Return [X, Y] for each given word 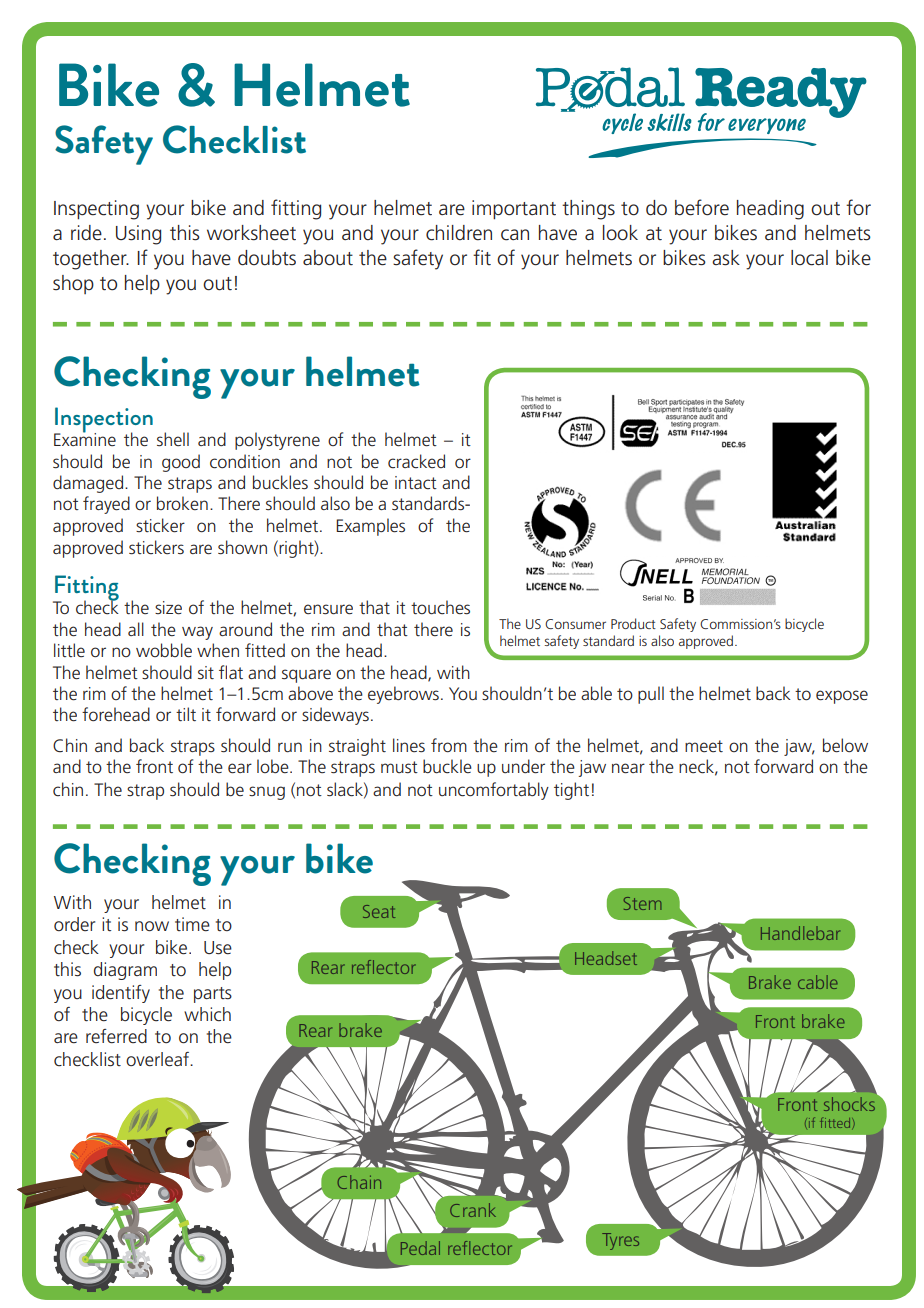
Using [138, 235]
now [152, 926]
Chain [359, 1182]
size [168, 608]
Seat [379, 911]
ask [726, 258]
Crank [473, 1210]
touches [440, 607]
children [459, 233]
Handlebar [800, 933]
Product [633, 623]
